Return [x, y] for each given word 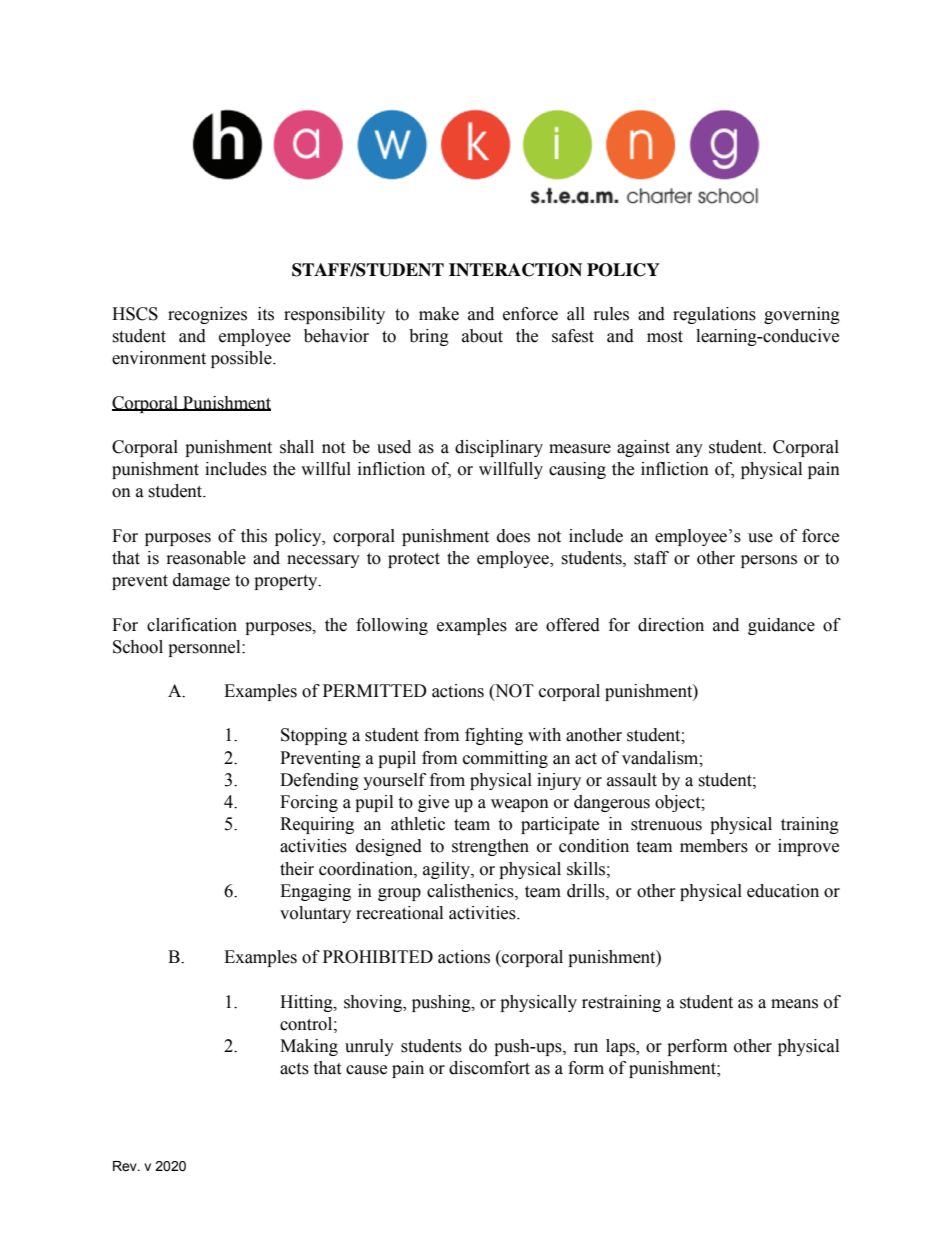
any [689, 450]
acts [294, 1069]
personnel [205, 648]
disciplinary [499, 448]
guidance [781, 626]
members [714, 846]
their [297, 869]
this [254, 536]
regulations [714, 315]
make [439, 314]
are [526, 627]
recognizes [207, 315]
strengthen [490, 847]
